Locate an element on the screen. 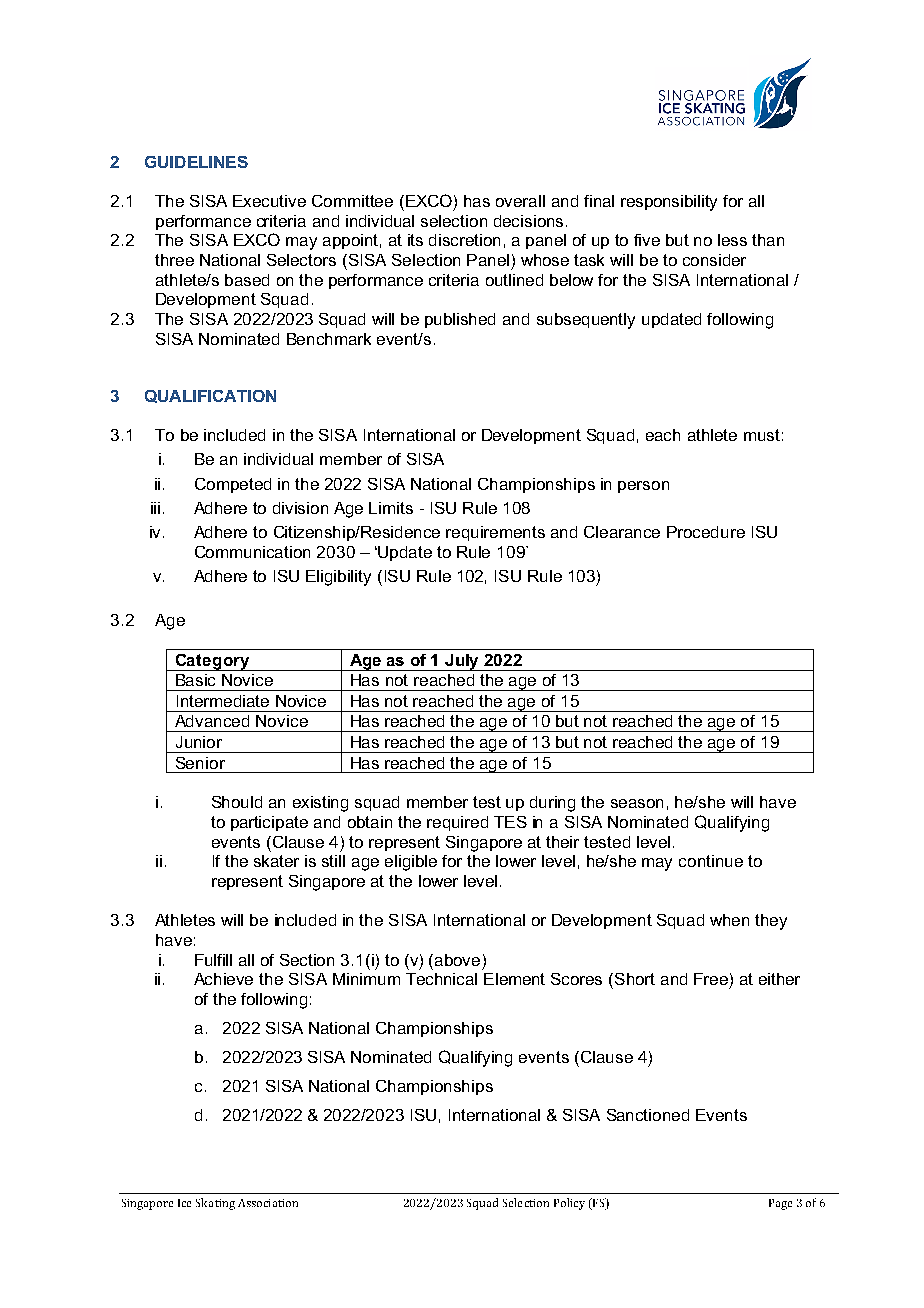  participate is located at coordinates (269, 823).
